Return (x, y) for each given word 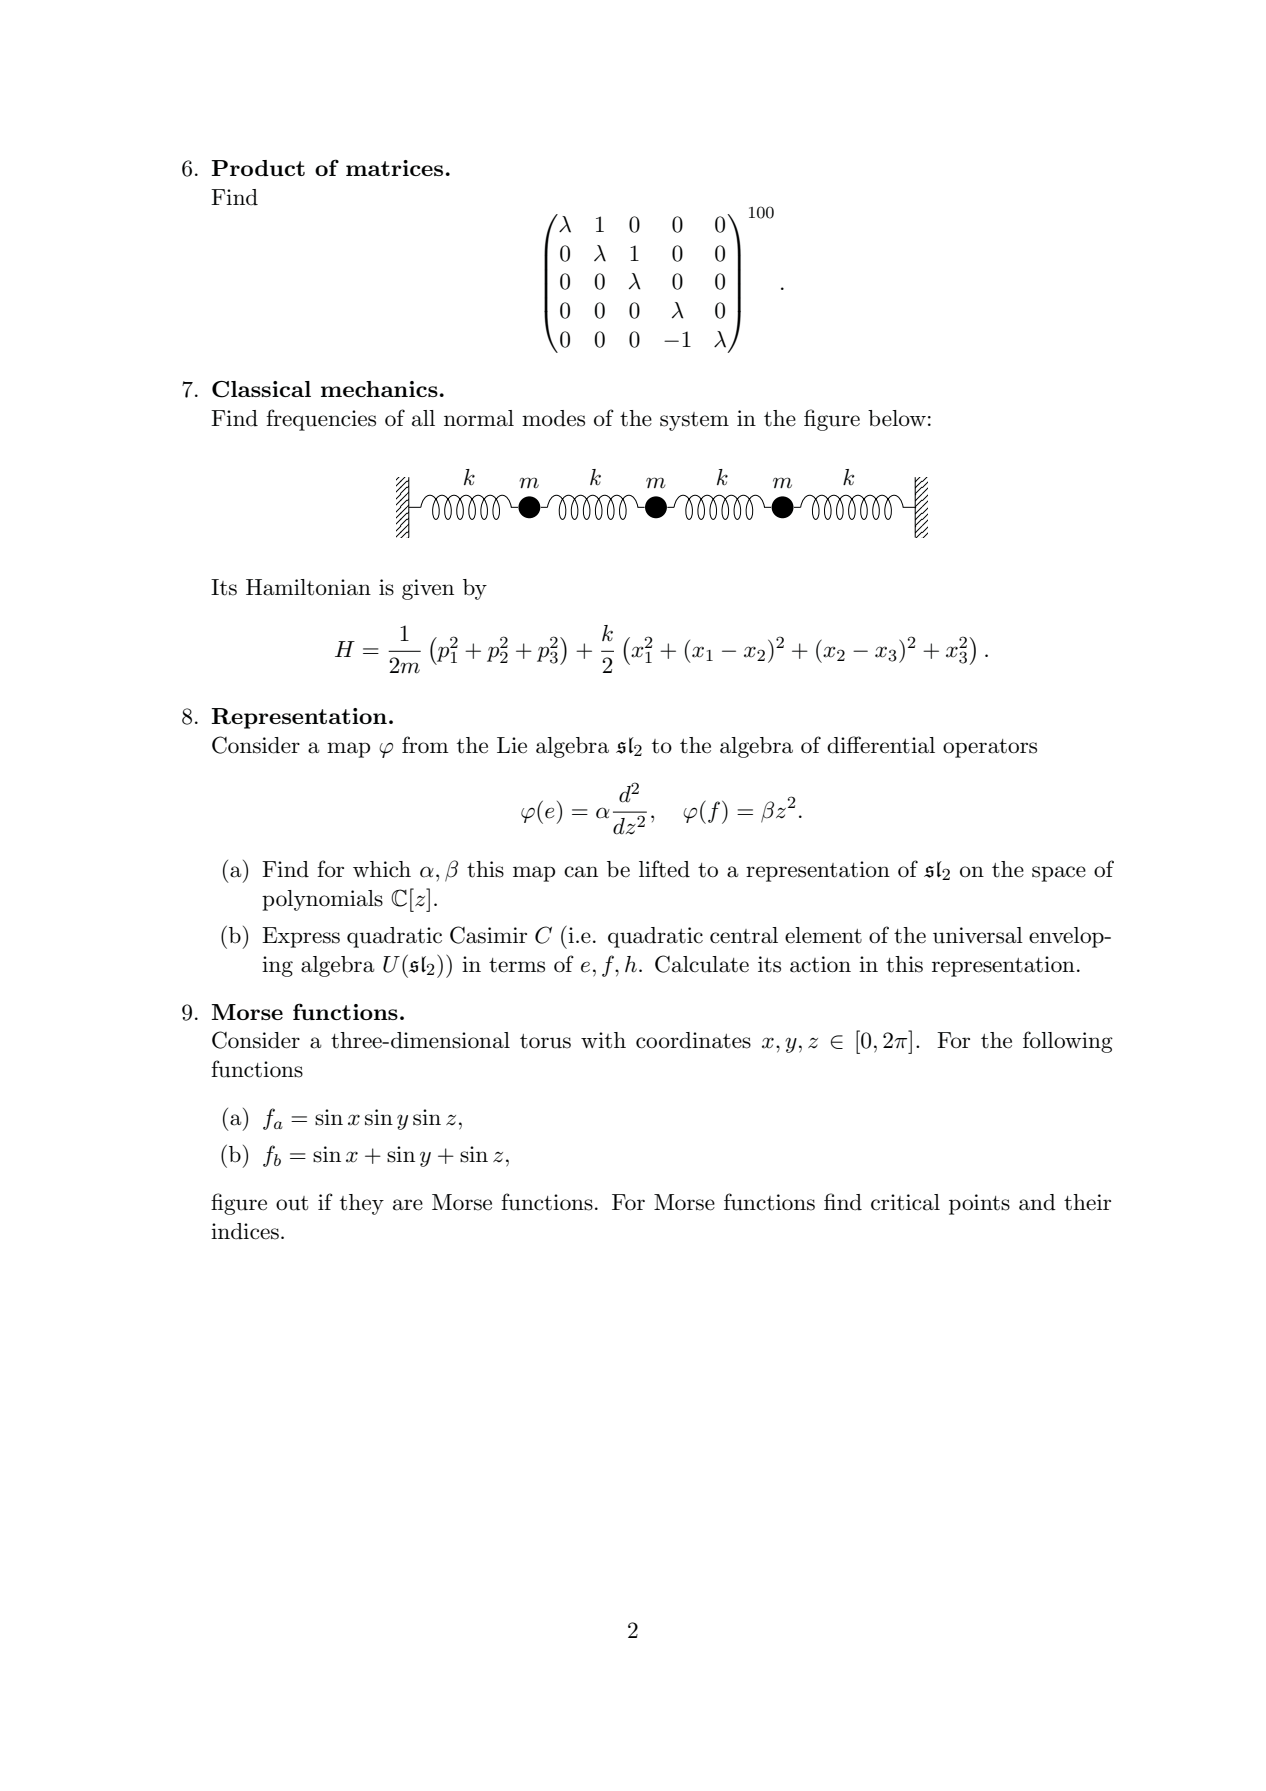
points (979, 1204)
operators (990, 748)
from (425, 745)
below (897, 418)
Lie (512, 745)
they (362, 1204)
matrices (394, 168)
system (694, 421)
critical (905, 1202)
